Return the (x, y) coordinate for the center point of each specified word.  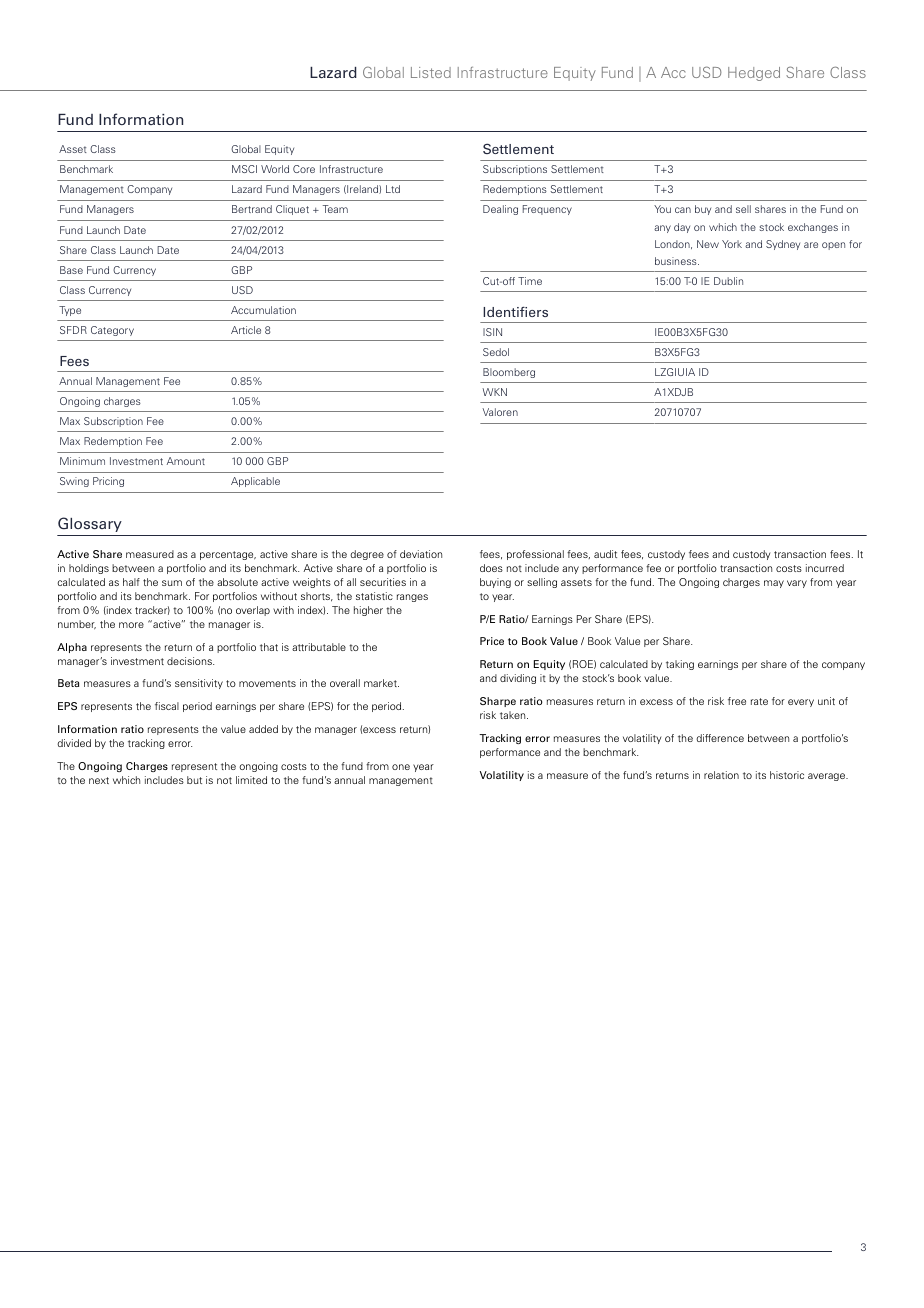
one (401, 767)
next (99, 780)
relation (721, 775)
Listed (431, 72)
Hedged (754, 74)
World (275, 169)
